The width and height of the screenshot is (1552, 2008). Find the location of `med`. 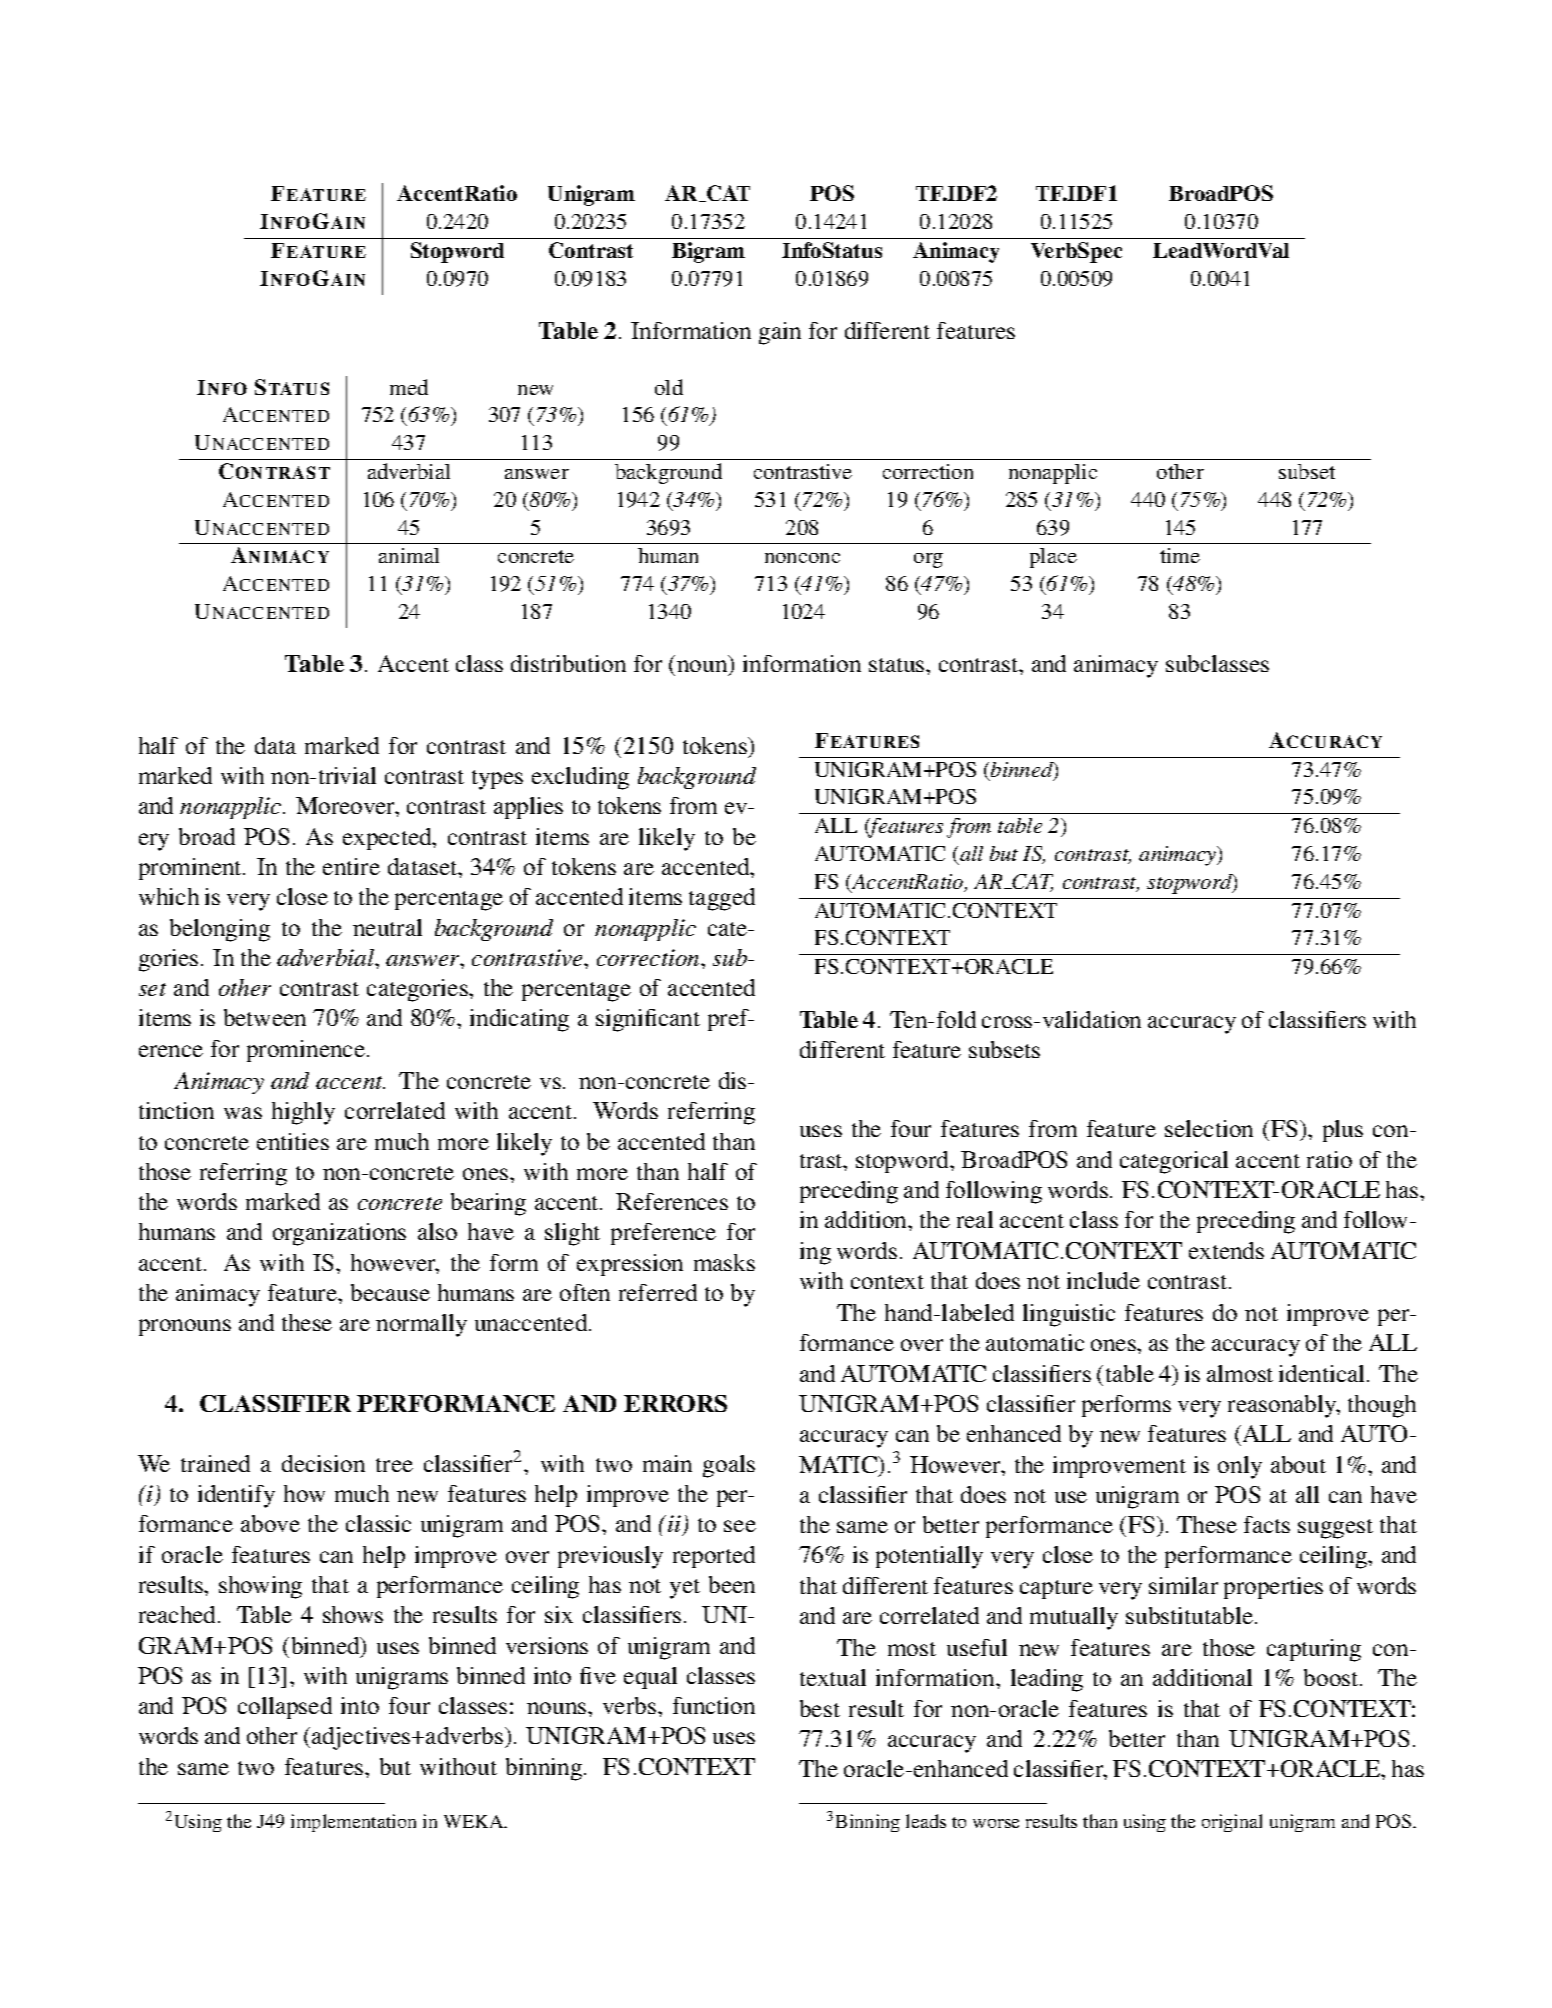

med is located at coordinates (409, 387).
